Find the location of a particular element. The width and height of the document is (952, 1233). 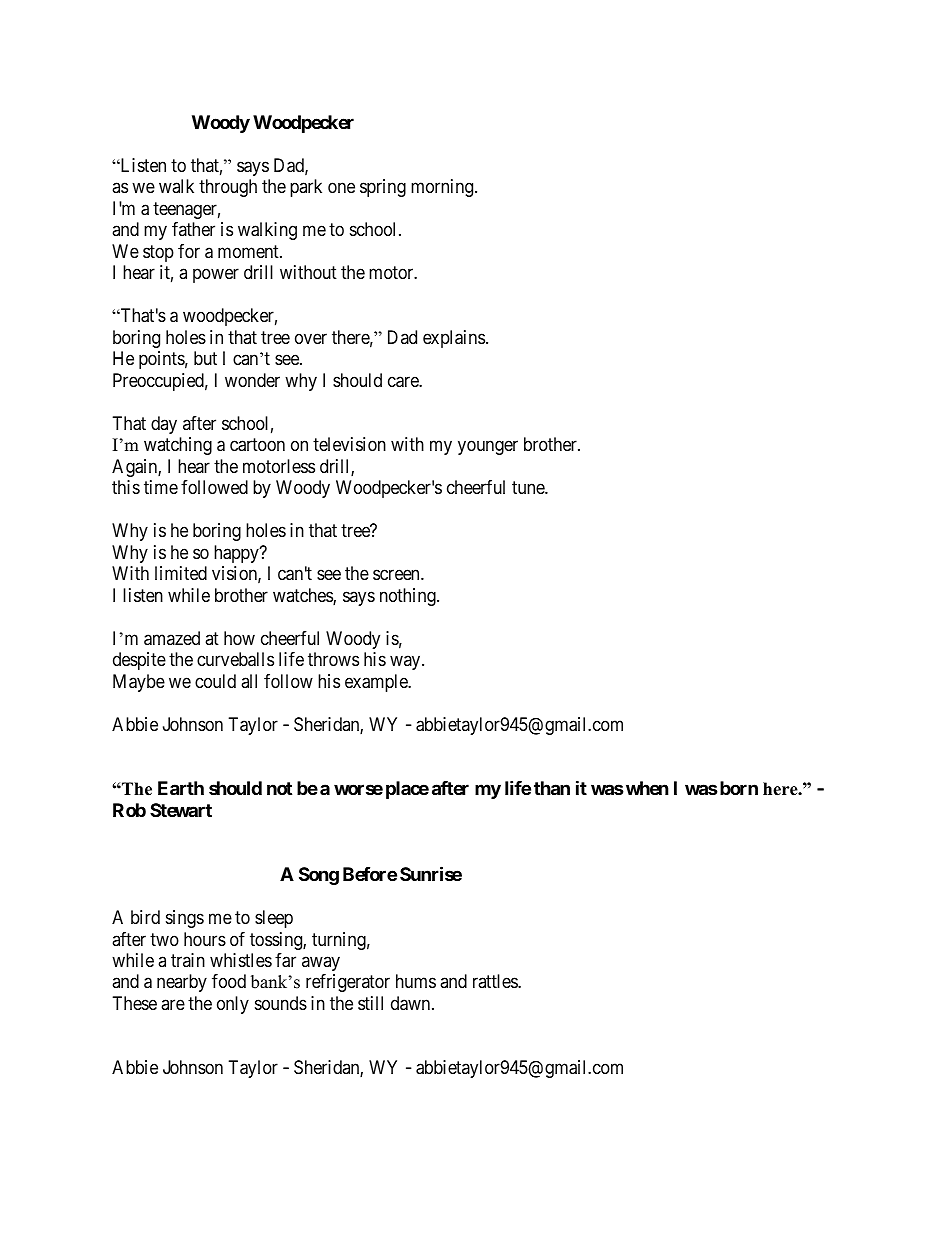

morning is located at coordinates (443, 188).
